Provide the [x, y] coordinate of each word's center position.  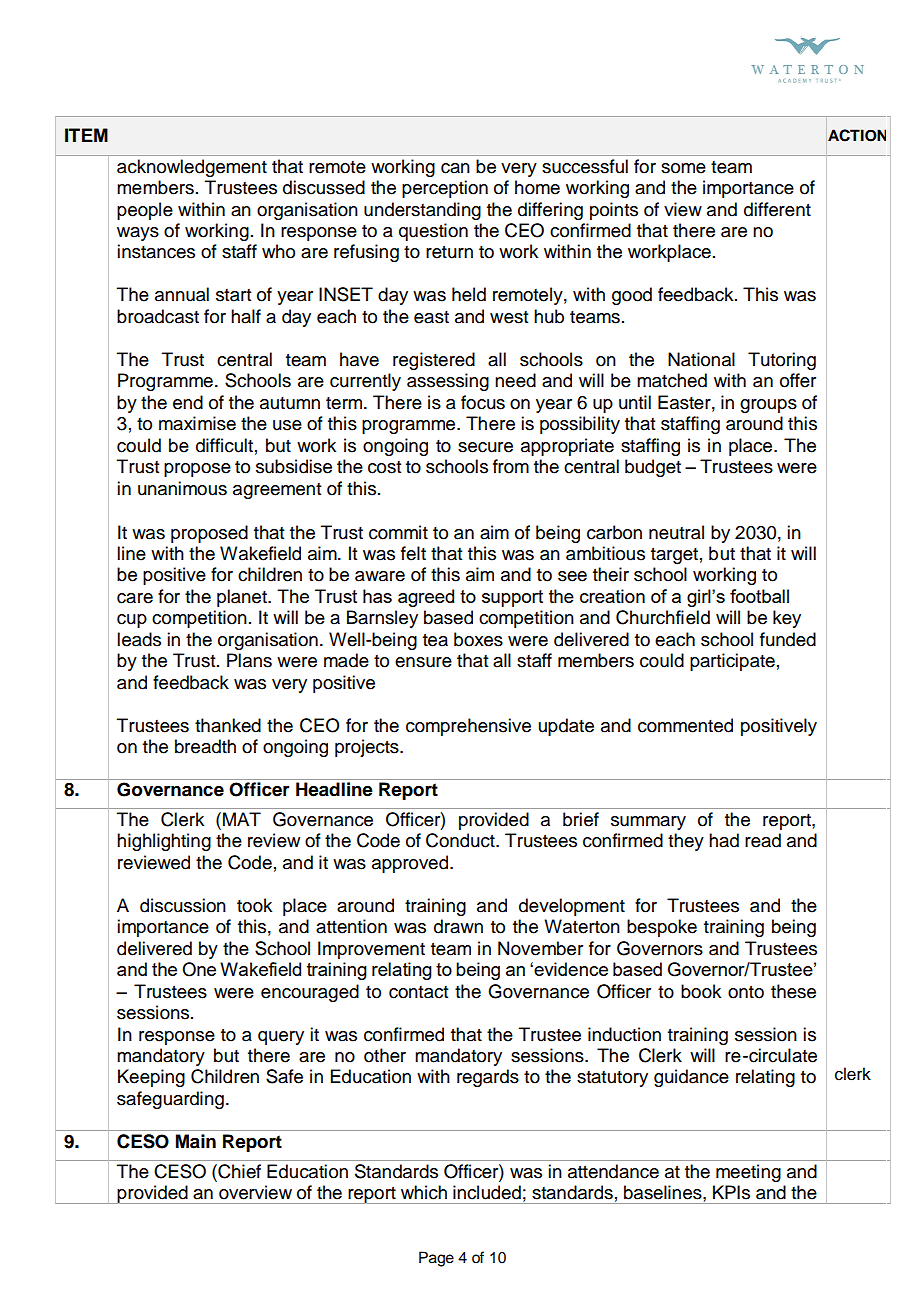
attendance [613, 1171]
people [145, 211]
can [455, 168]
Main [196, 1141]
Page [436, 1259]
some [683, 168]
